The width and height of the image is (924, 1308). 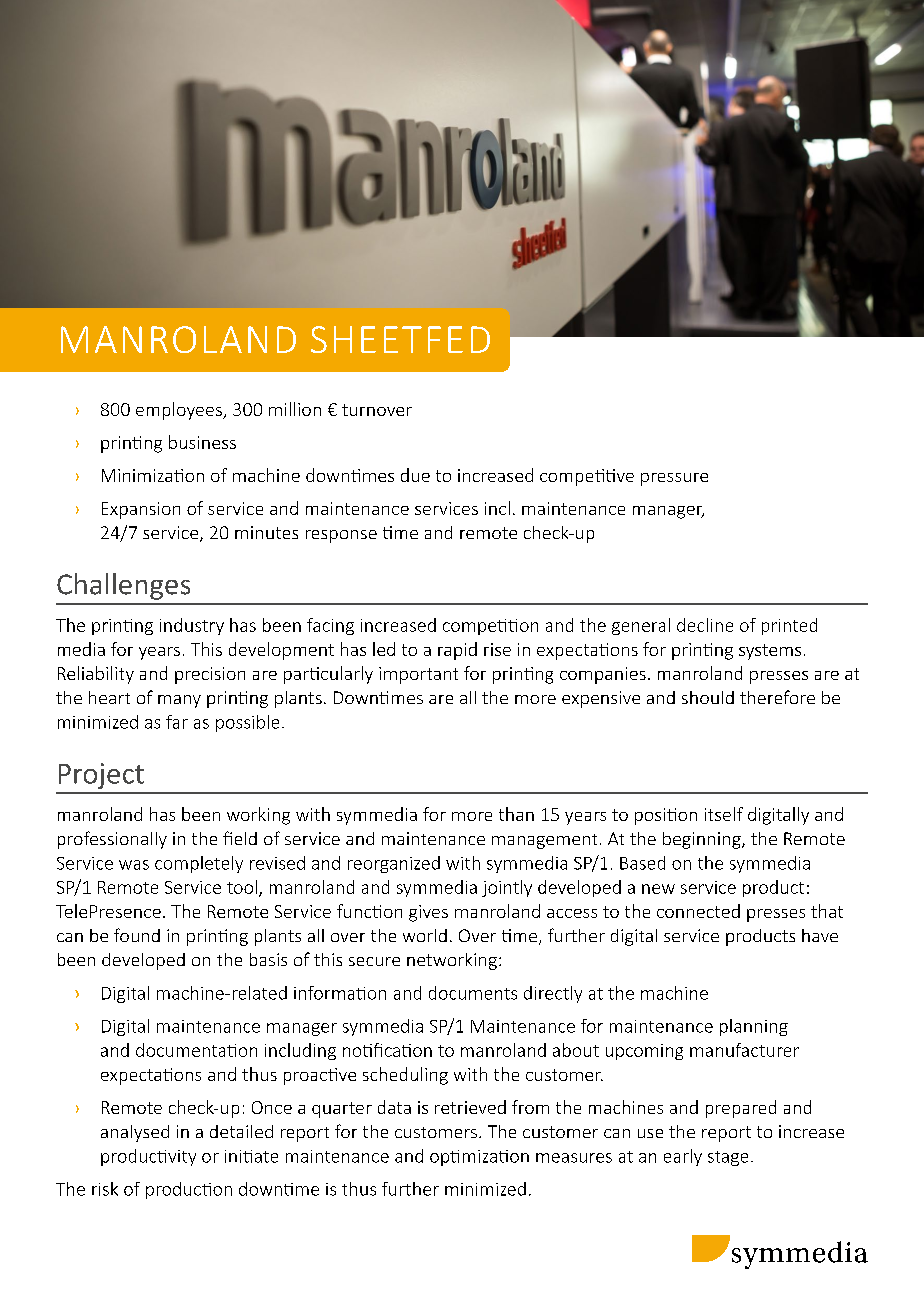 I want to click on pressure, so click(x=674, y=479).
